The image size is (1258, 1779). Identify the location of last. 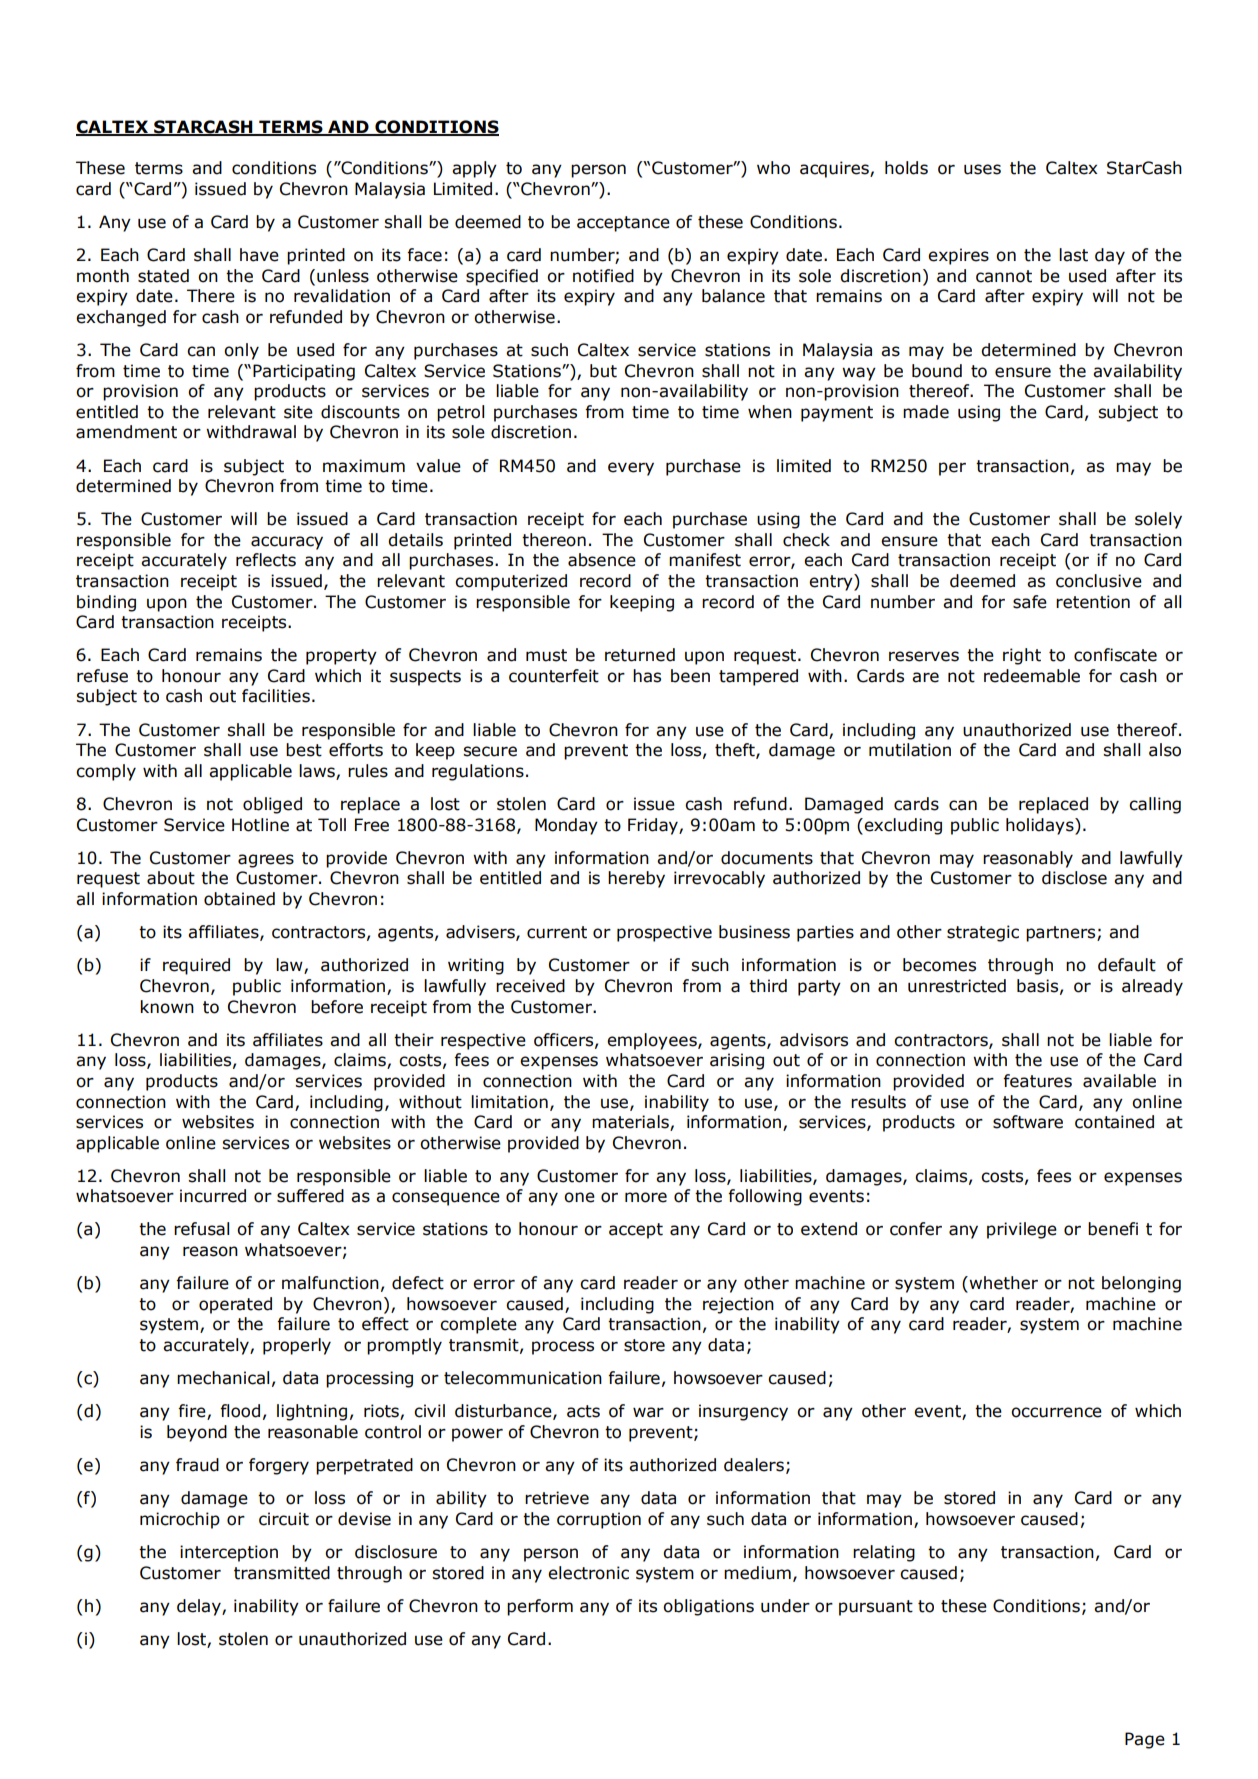
(1073, 255).
